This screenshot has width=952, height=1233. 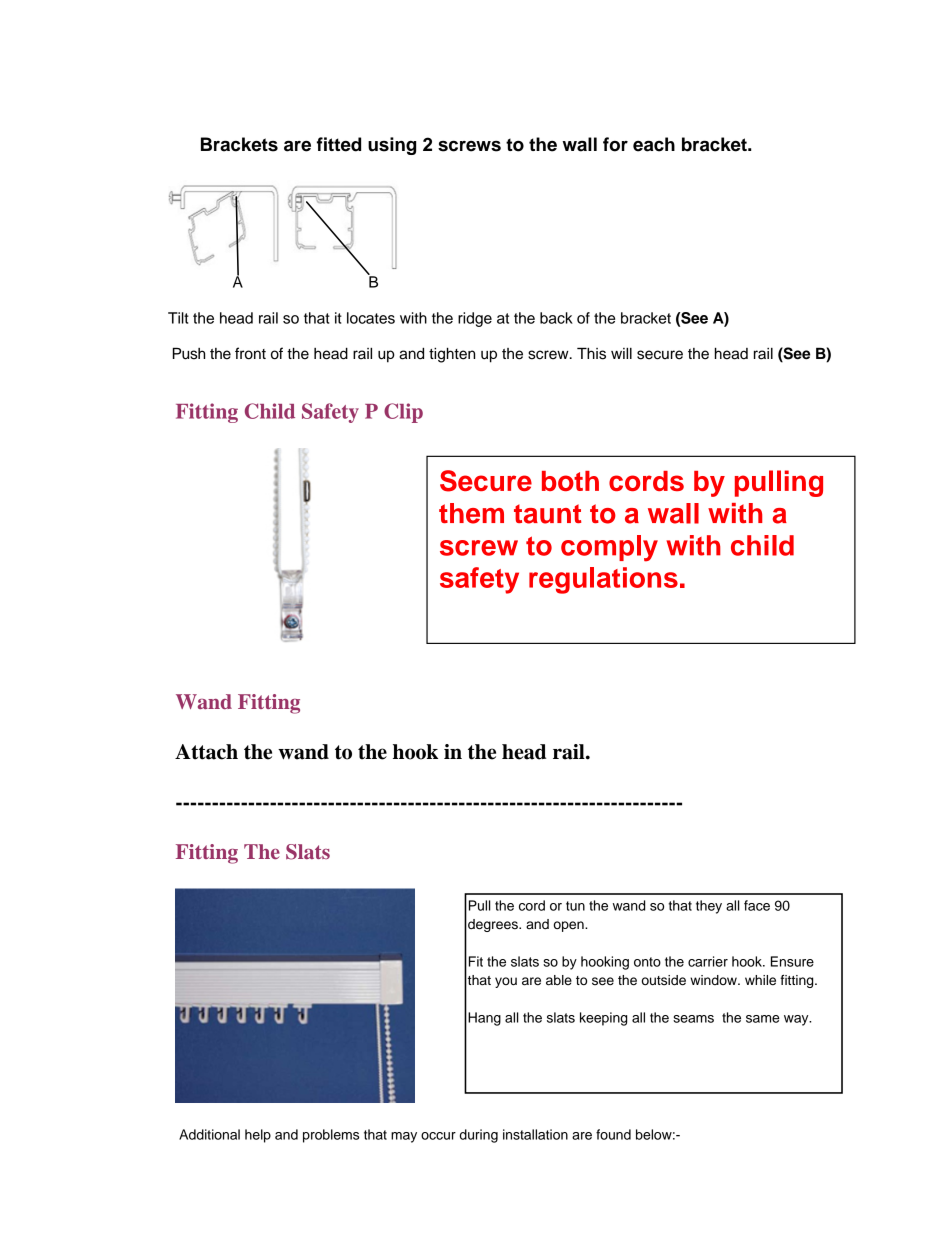 What do you see at coordinates (603, 580) in the screenshot?
I see `regulations` at bounding box center [603, 580].
